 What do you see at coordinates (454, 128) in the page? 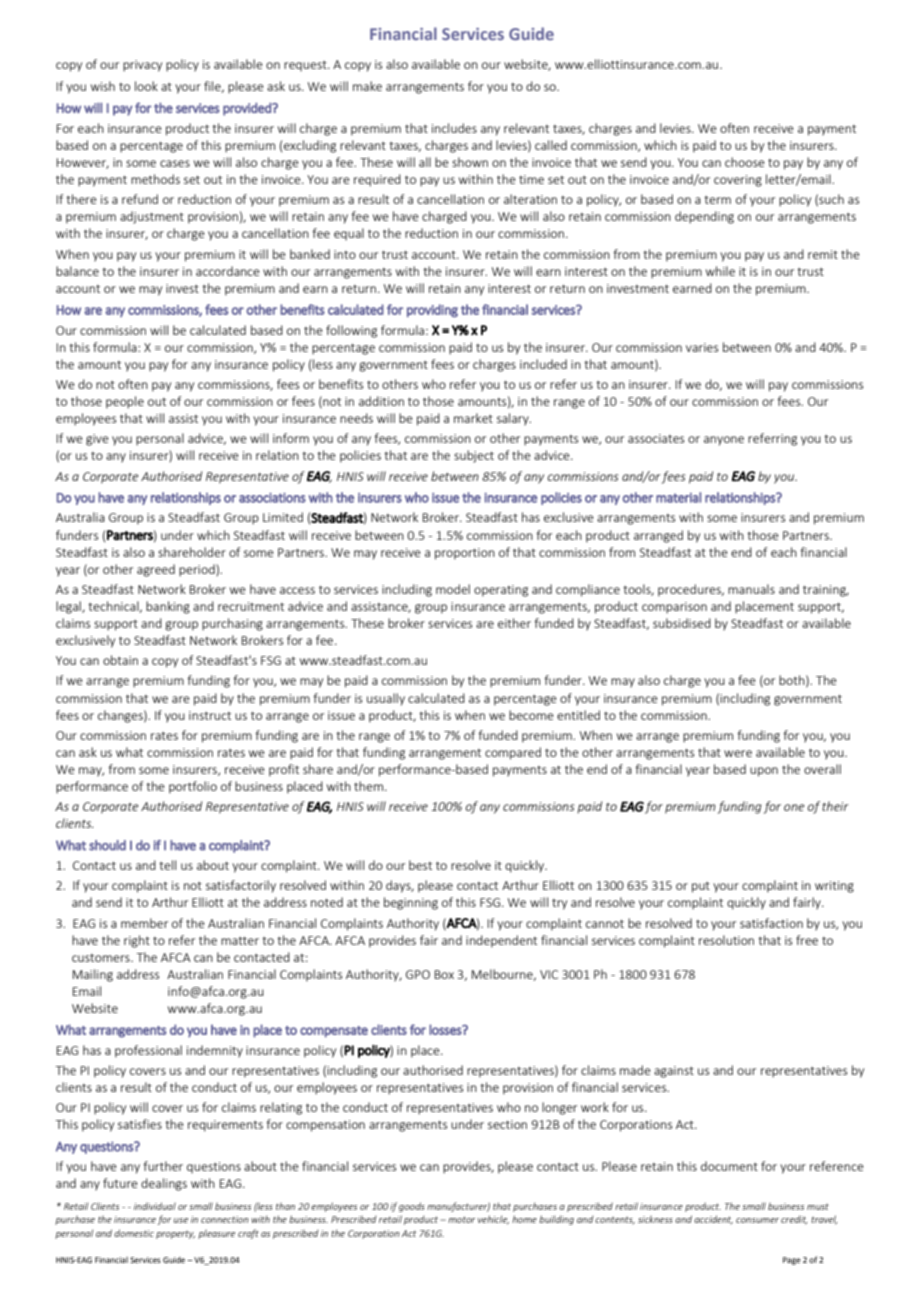
I see `includes` at bounding box center [454, 128].
